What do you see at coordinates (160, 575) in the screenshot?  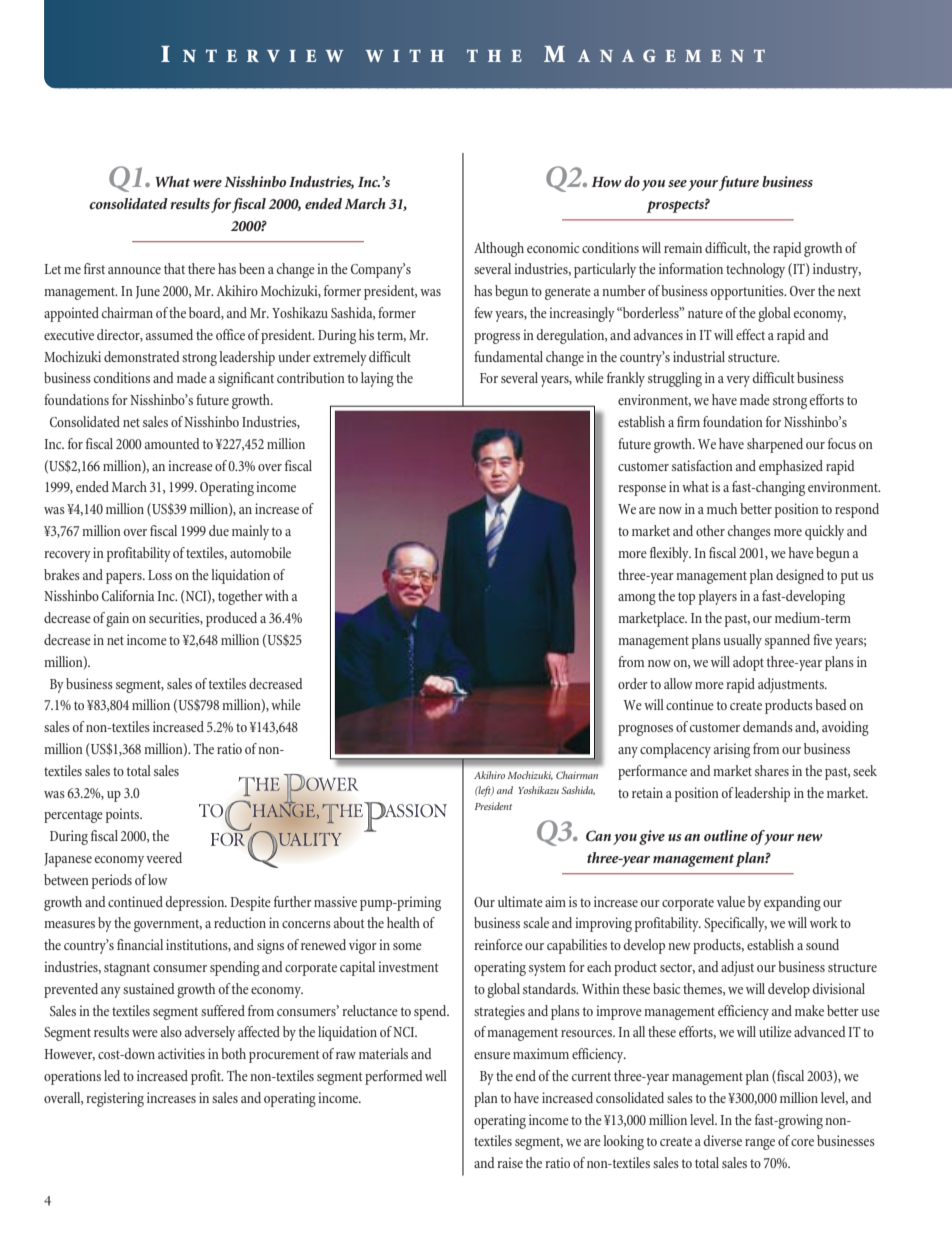 I see `Loss` at bounding box center [160, 575].
